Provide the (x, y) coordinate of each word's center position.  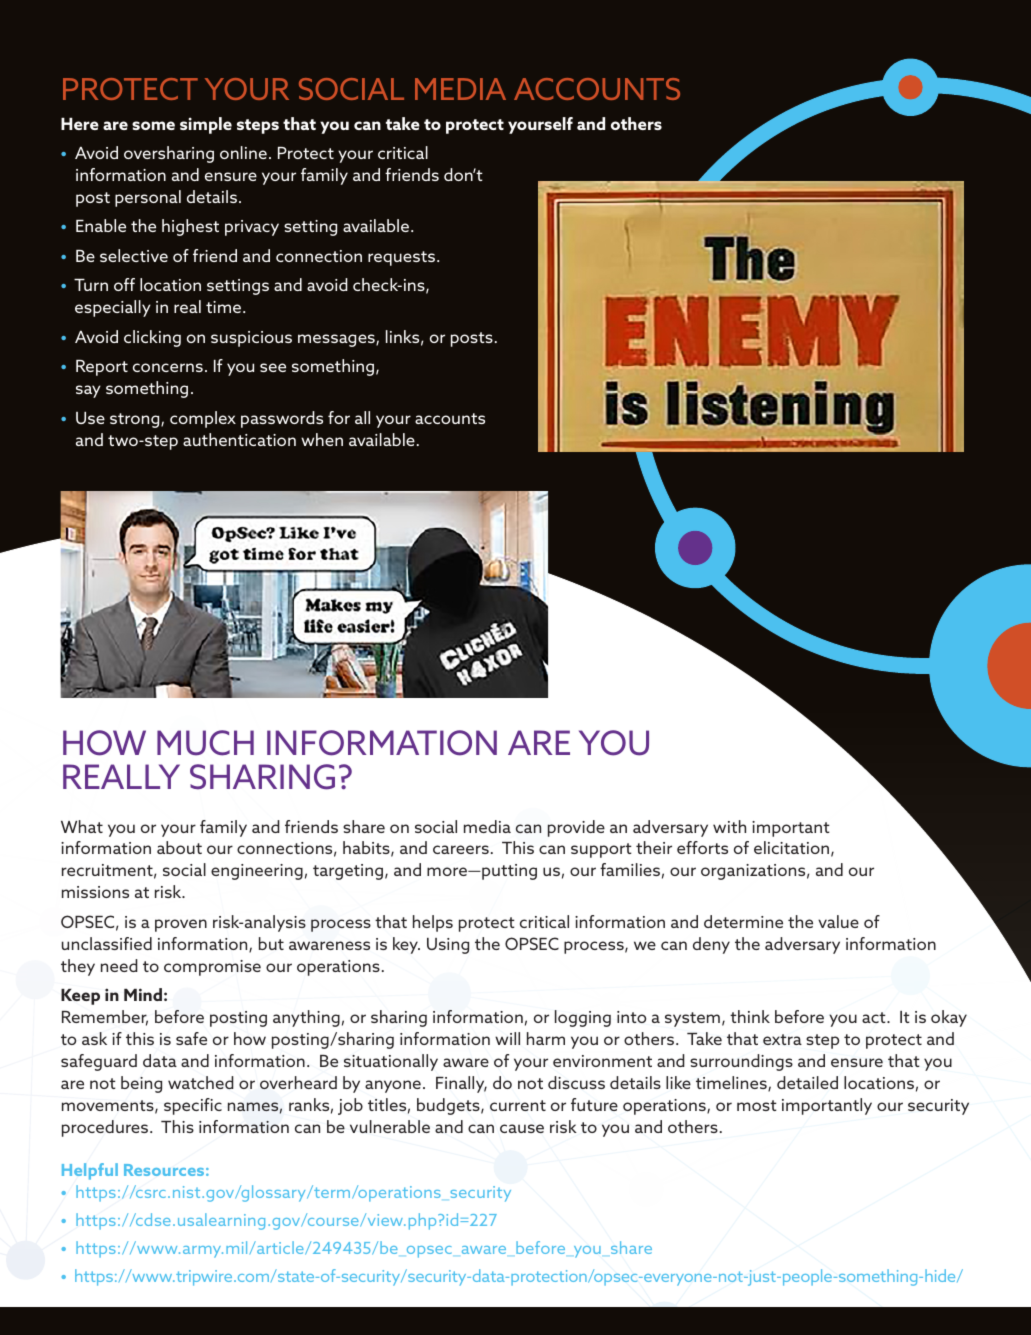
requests (403, 258)
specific (193, 1106)
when (322, 439)
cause (522, 1128)
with (729, 826)
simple (206, 125)
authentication (239, 439)
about (179, 847)
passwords (282, 419)
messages (337, 340)
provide (576, 828)
